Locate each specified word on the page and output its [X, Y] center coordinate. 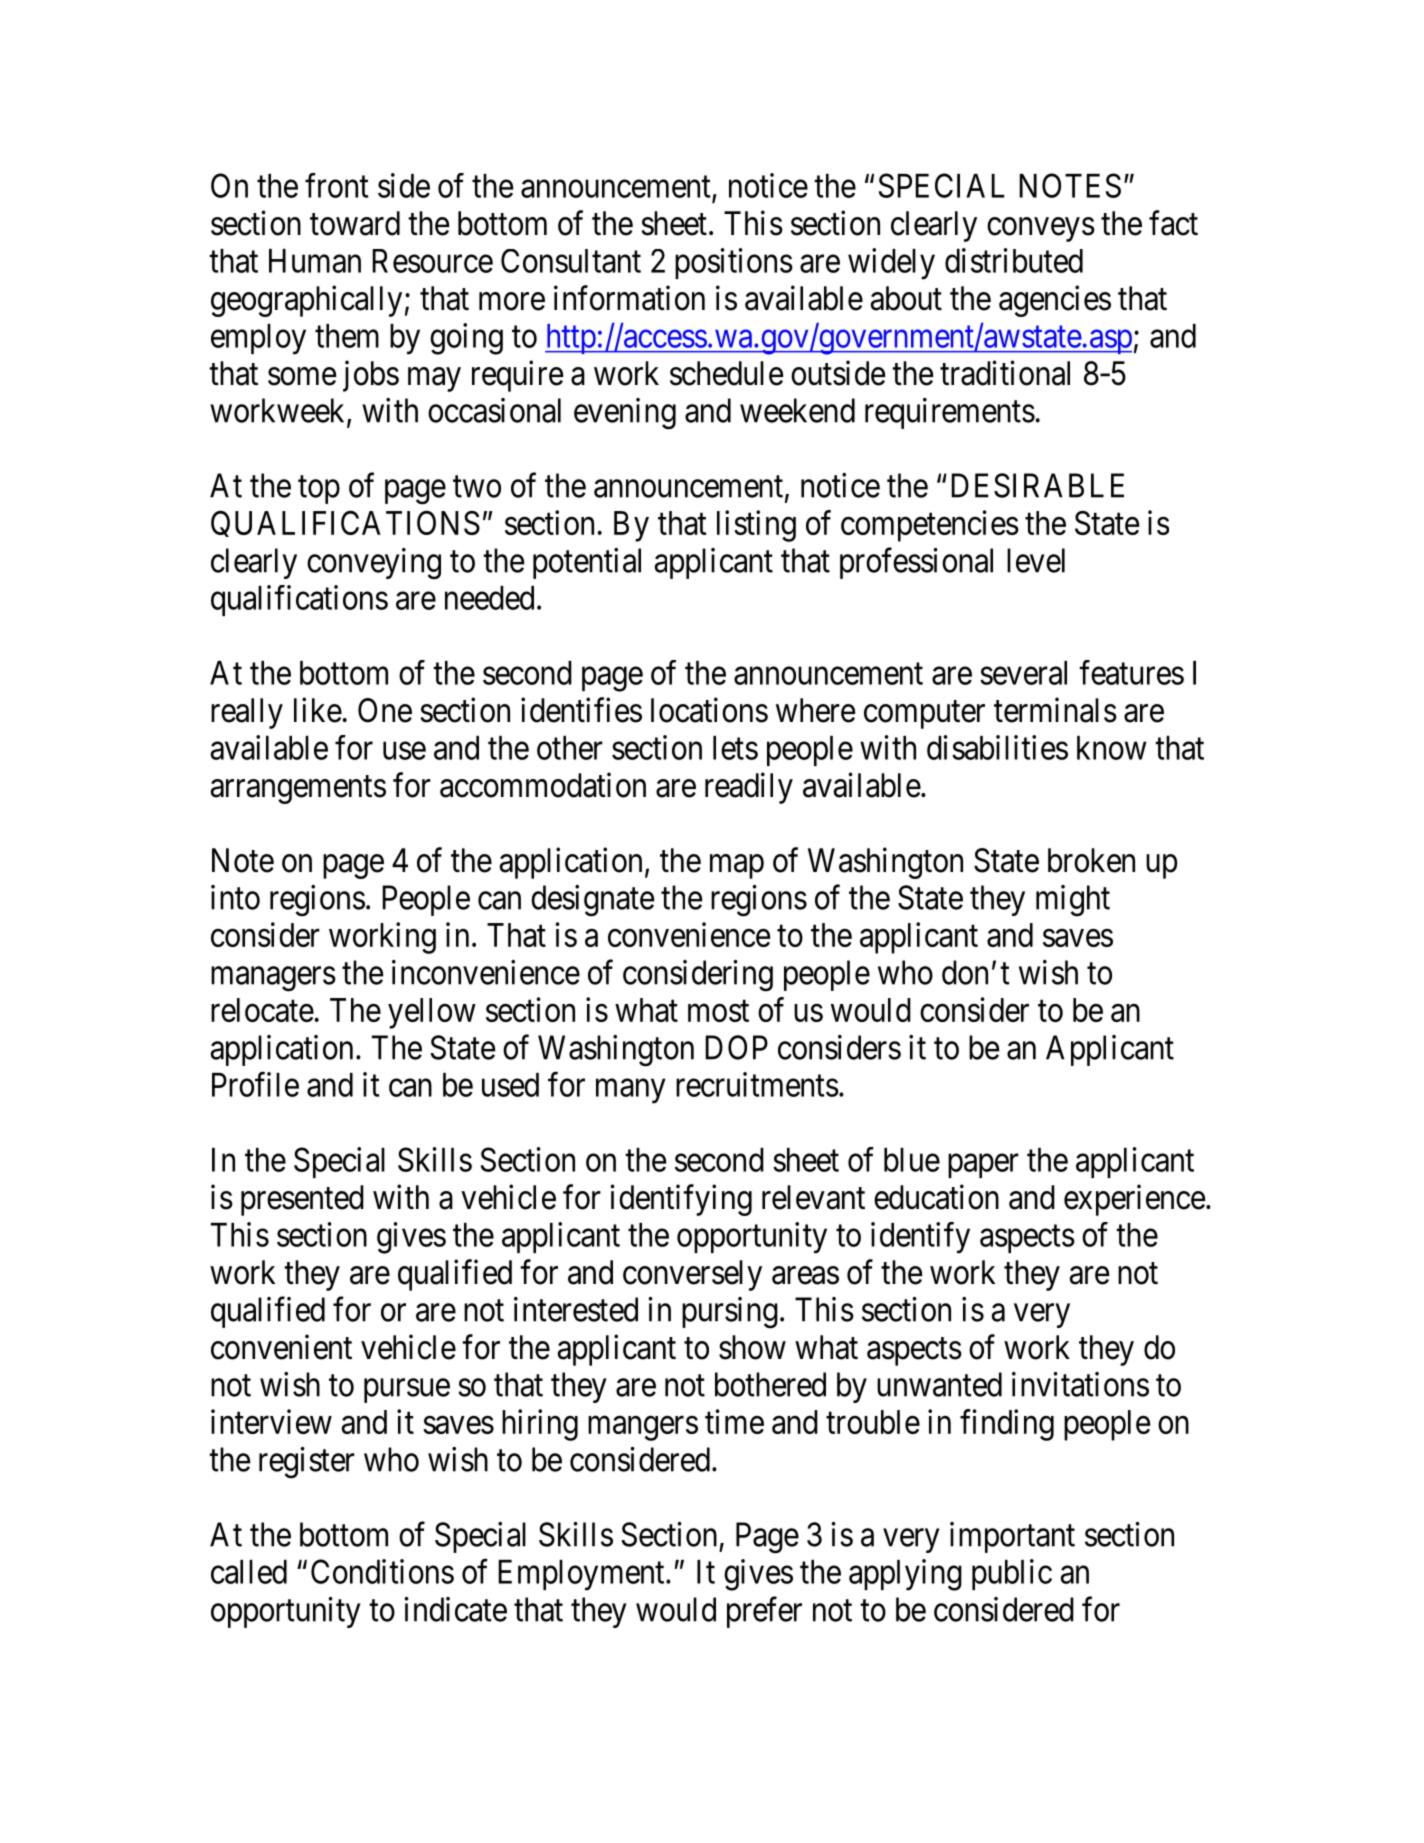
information [629, 298]
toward [355, 223]
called [249, 1572]
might [1073, 901]
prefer [764, 1612]
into [235, 897]
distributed [1014, 260]
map [737, 866]
